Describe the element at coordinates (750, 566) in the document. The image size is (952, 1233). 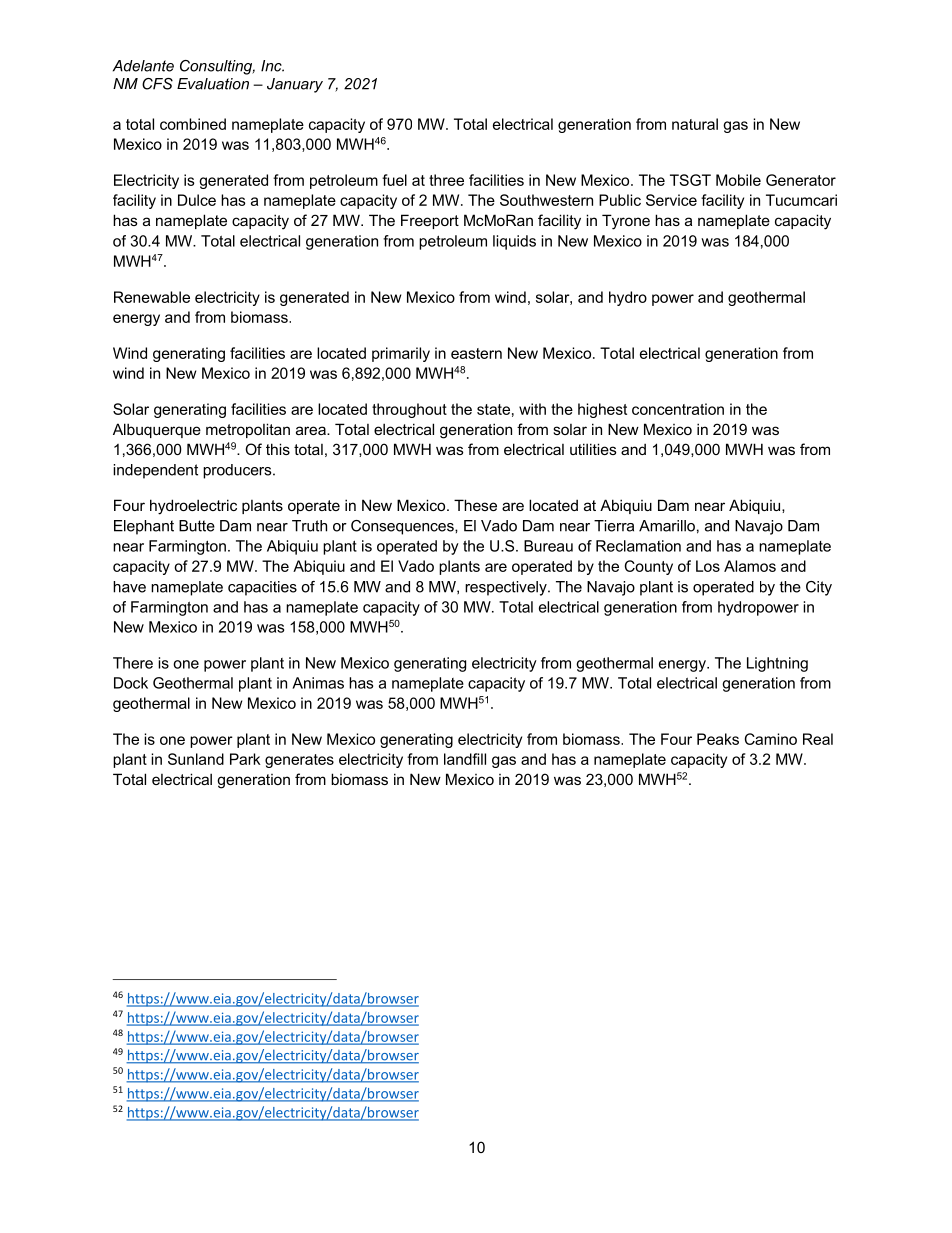
I see `Alamos` at that location.
